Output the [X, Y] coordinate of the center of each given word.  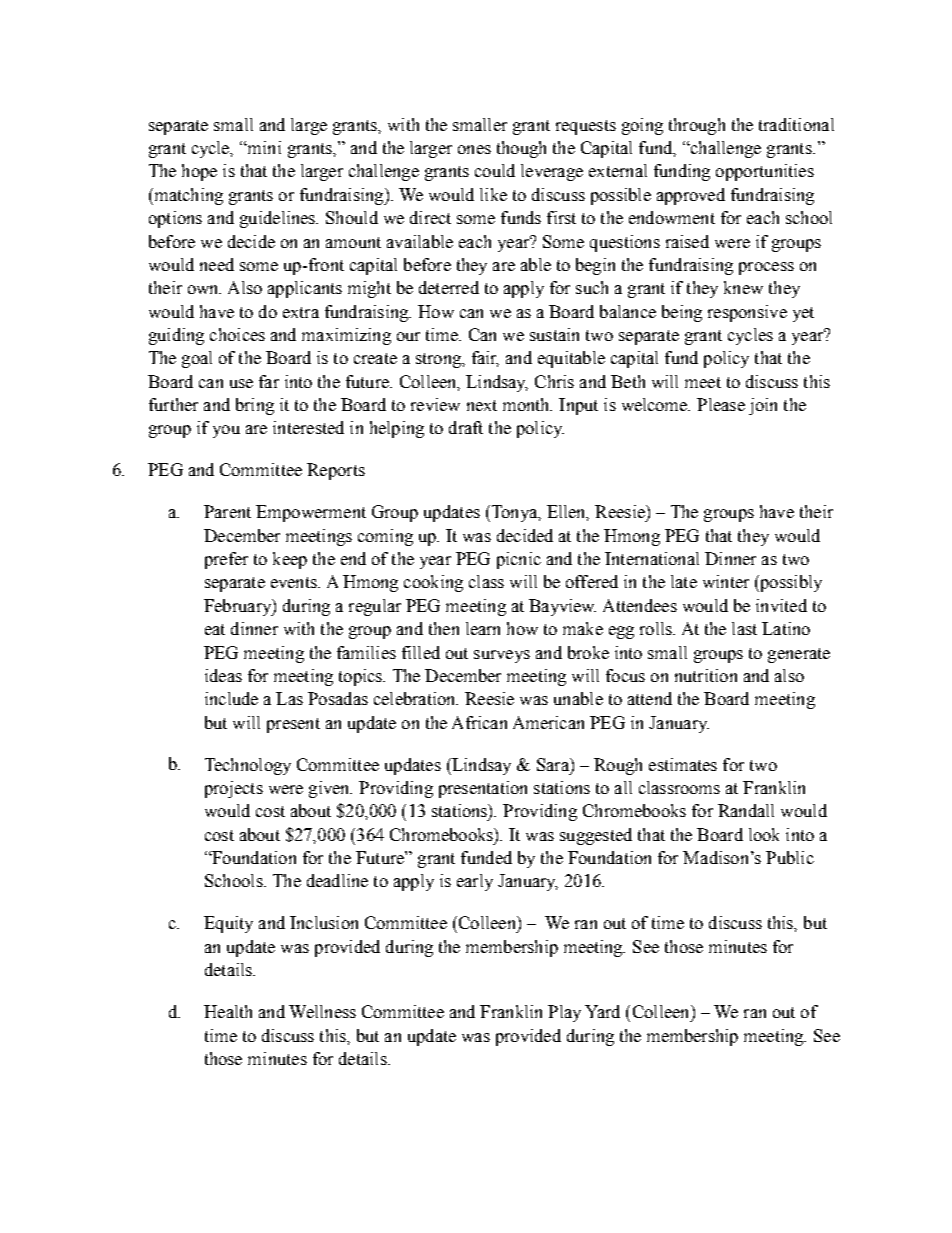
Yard [602, 1011]
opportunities [765, 172]
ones [474, 149]
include [231, 698]
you [226, 431]
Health [228, 1011]
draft [466, 427]
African [479, 722]
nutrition [706, 675]
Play [564, 1013]
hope [199, 172]
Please [721, 404]
